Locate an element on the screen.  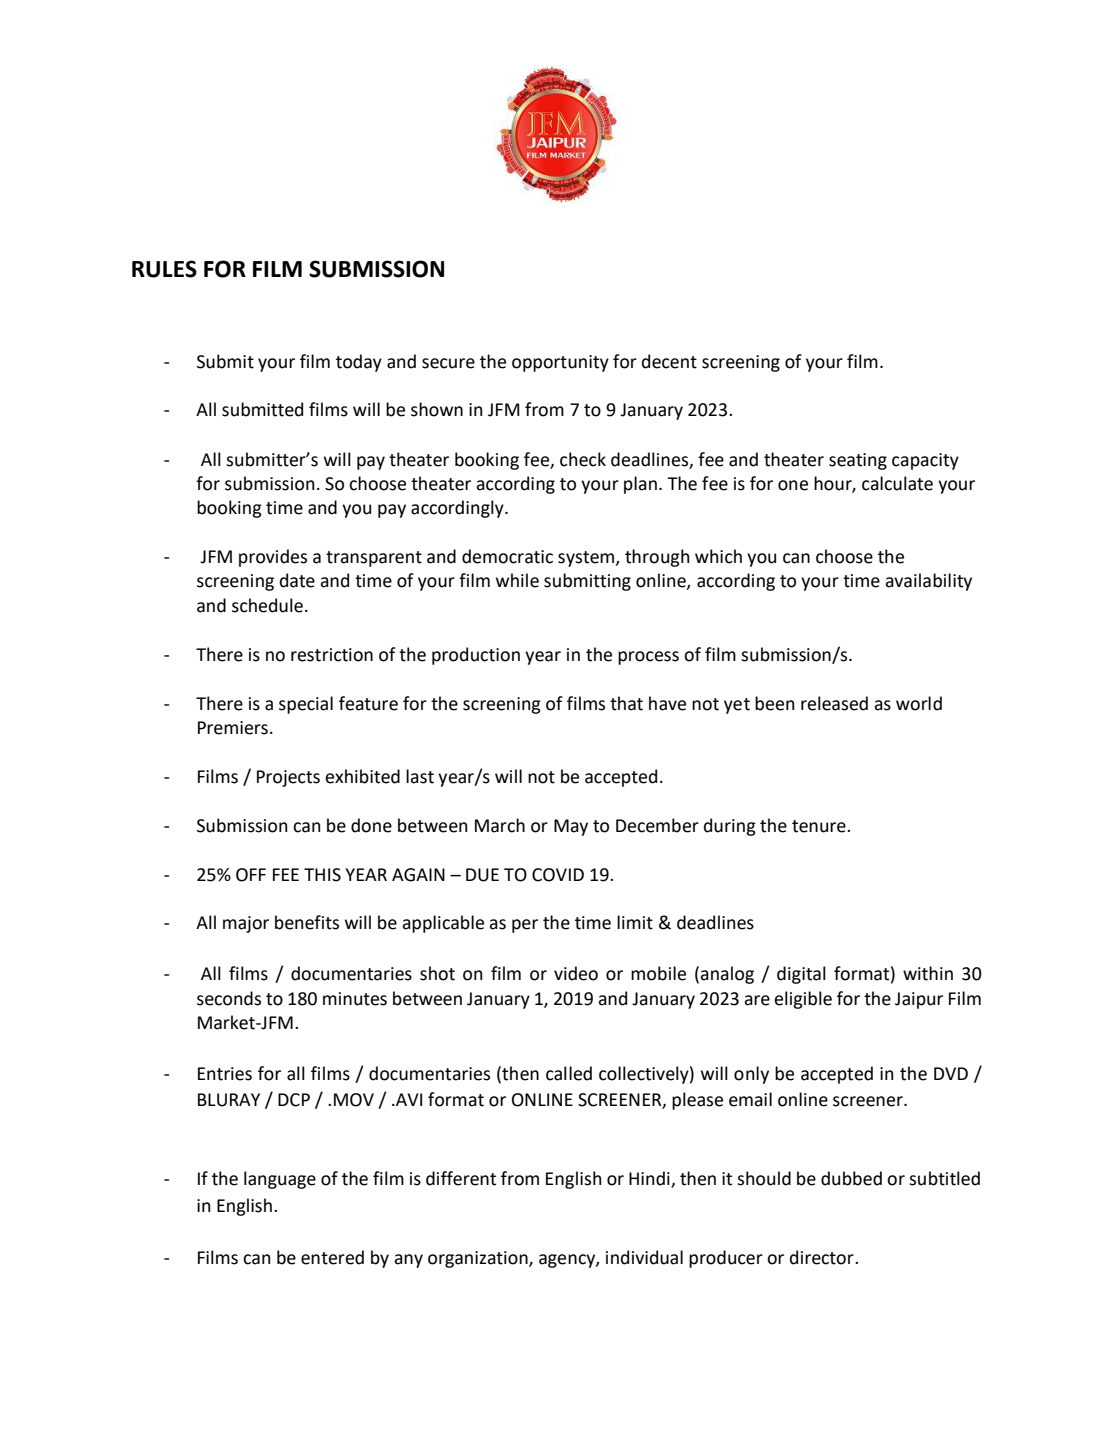
Projects is located at coordinates (288, 778).
